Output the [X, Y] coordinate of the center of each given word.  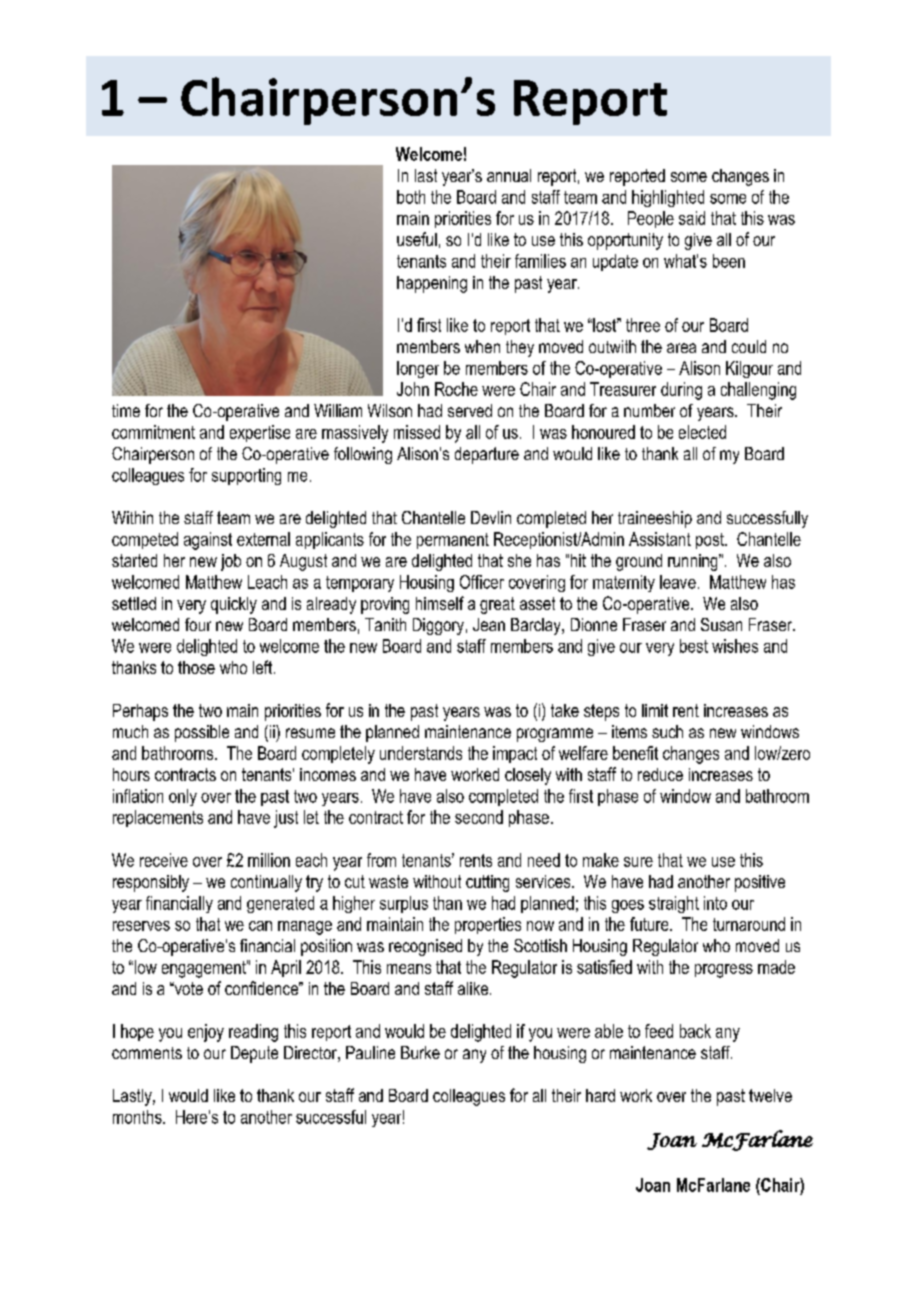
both [411, 197]
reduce [660, 774]
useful [417, 239]
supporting [246, 476]
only [183, 797]
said [692, 218]
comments [147, 1053]
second [479, 817]
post [711, 541]
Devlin [491, 517]
